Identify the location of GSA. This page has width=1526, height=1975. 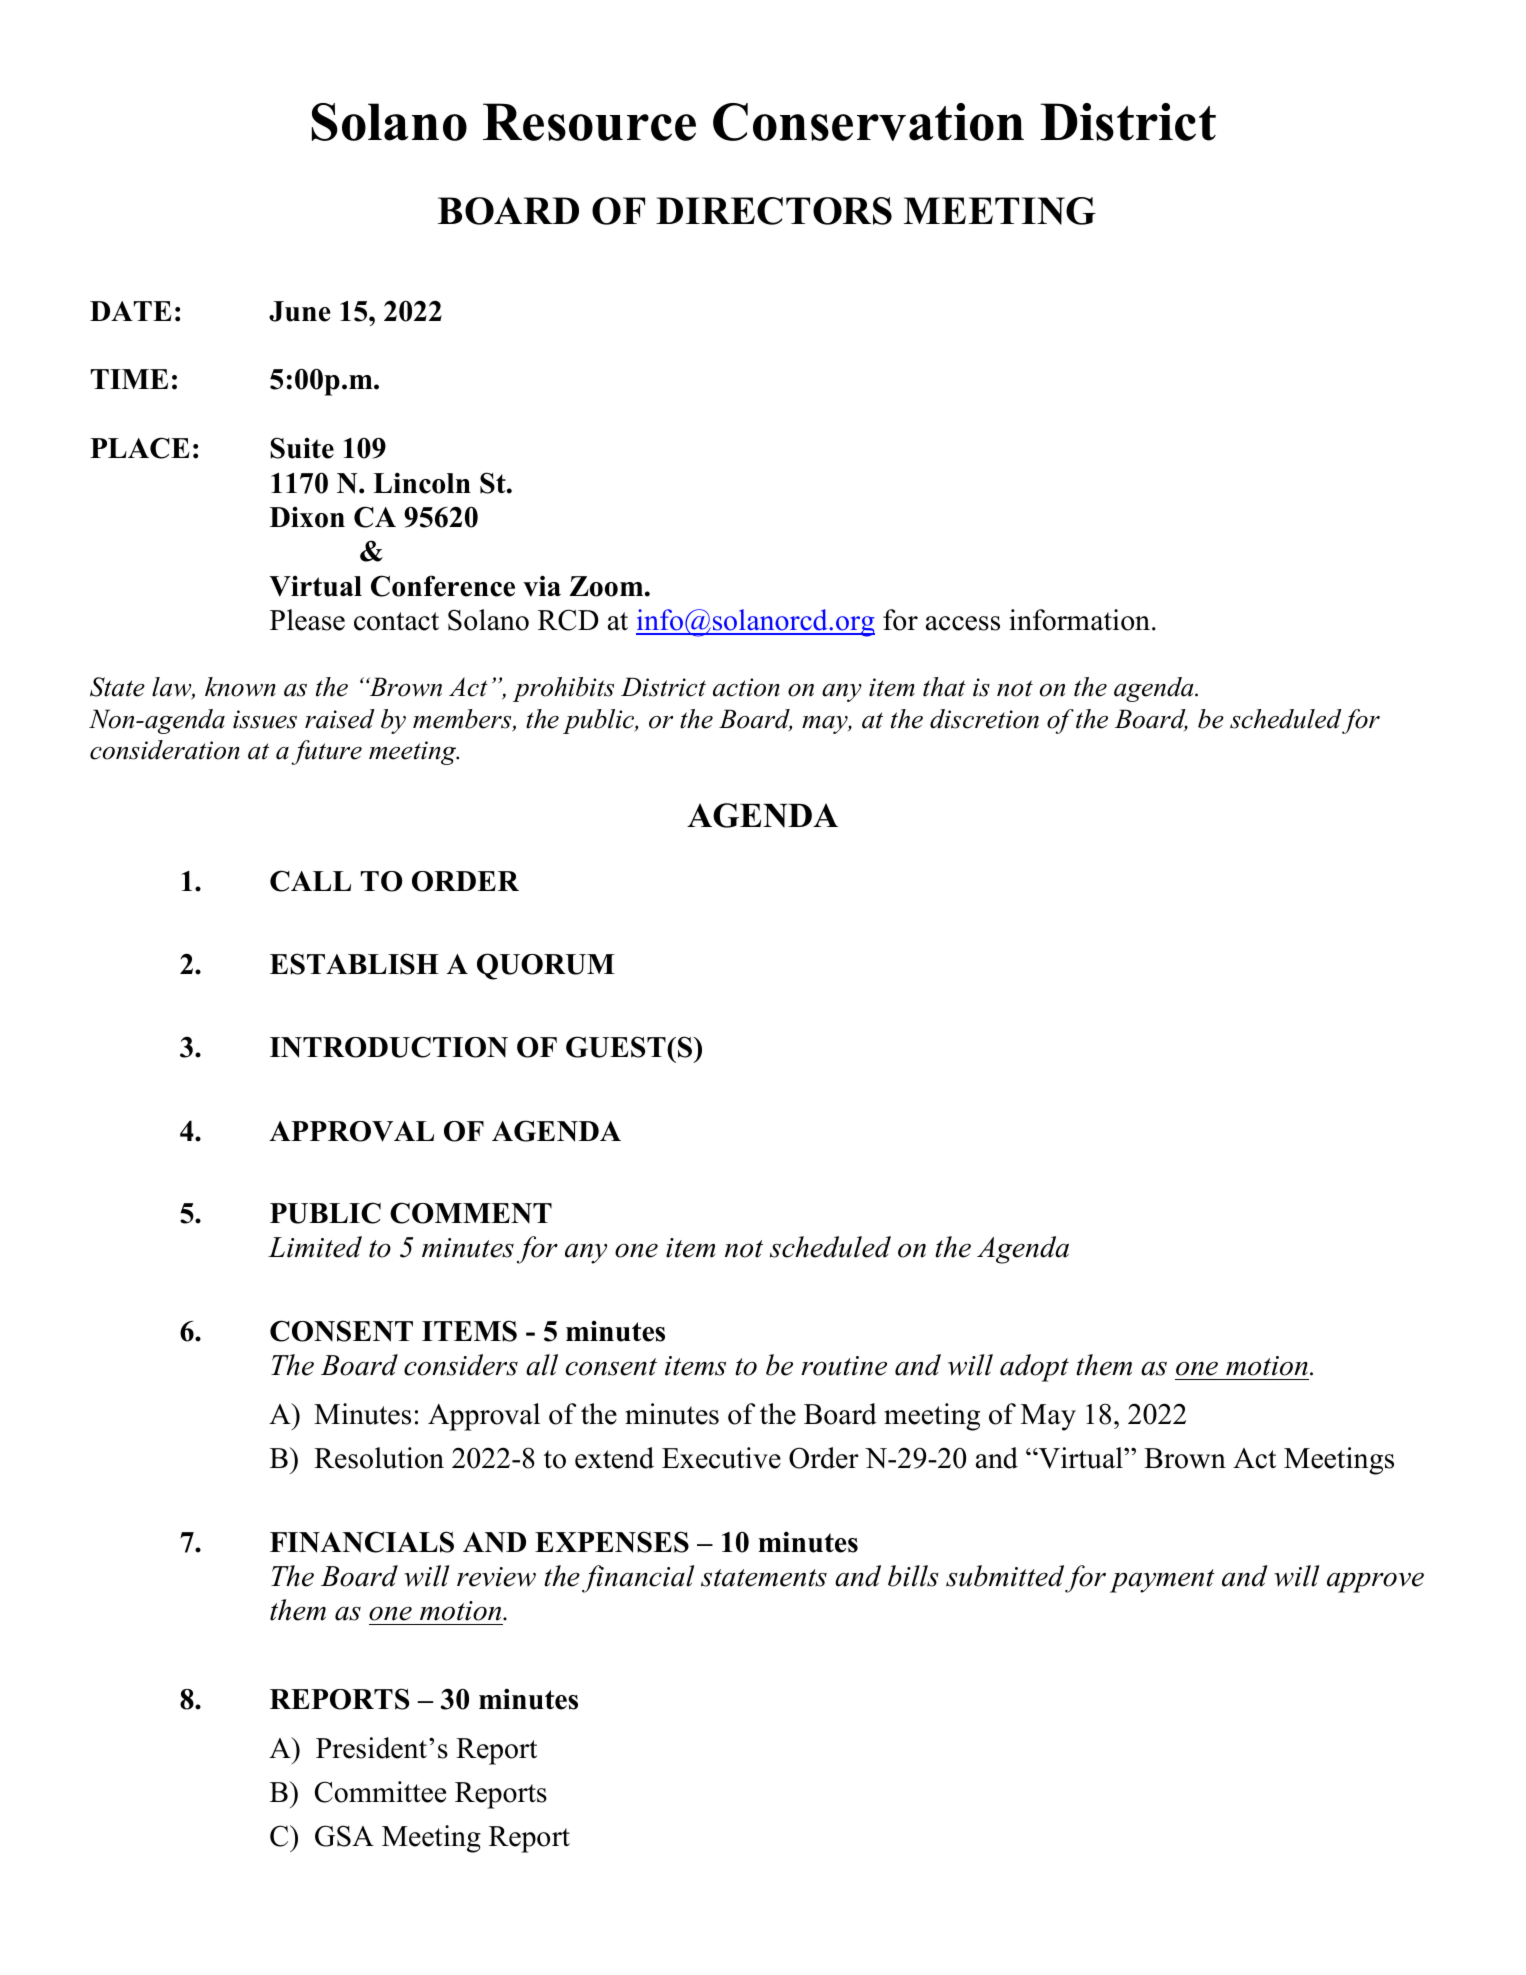
(344, 1836).
